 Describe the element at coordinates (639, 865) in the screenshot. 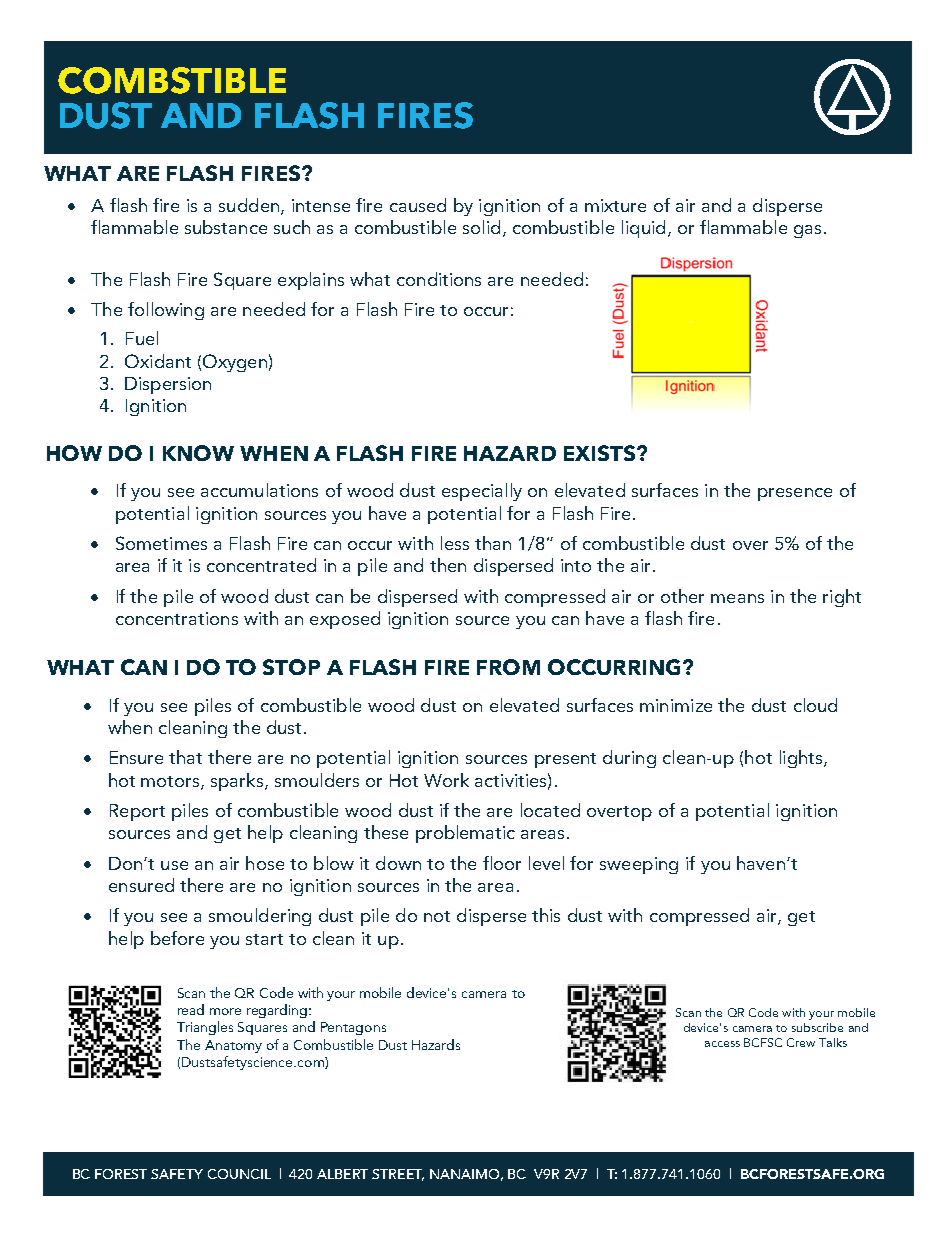

I see `sweeping` at that location.
